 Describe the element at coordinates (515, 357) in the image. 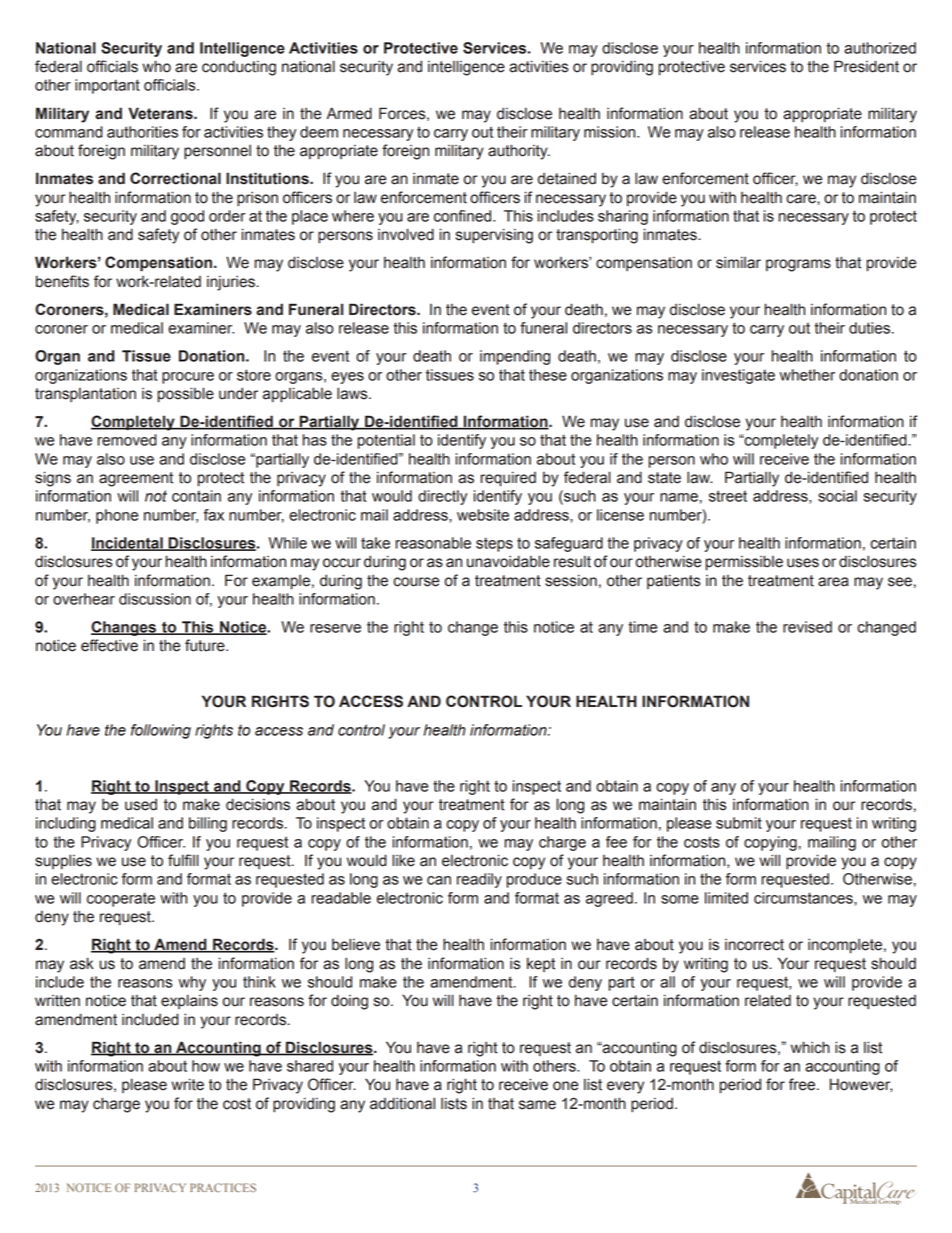

I see `impending` at that location.
